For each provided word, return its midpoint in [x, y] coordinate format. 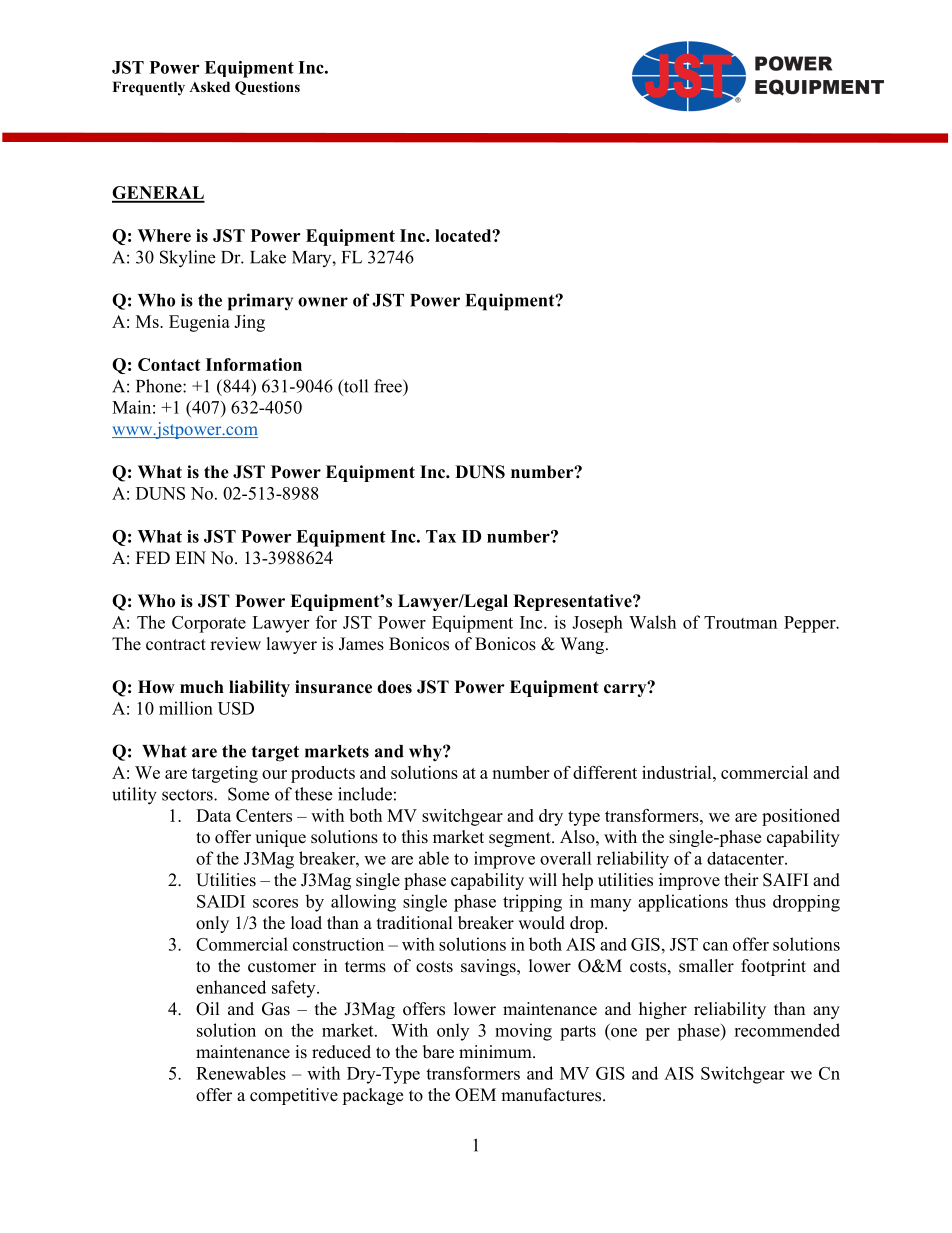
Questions [267, 88]
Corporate [209, 624]
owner [323, 302]
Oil [208, 1009]
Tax [441, 536]
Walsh [652, 622]
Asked [209, 86]
